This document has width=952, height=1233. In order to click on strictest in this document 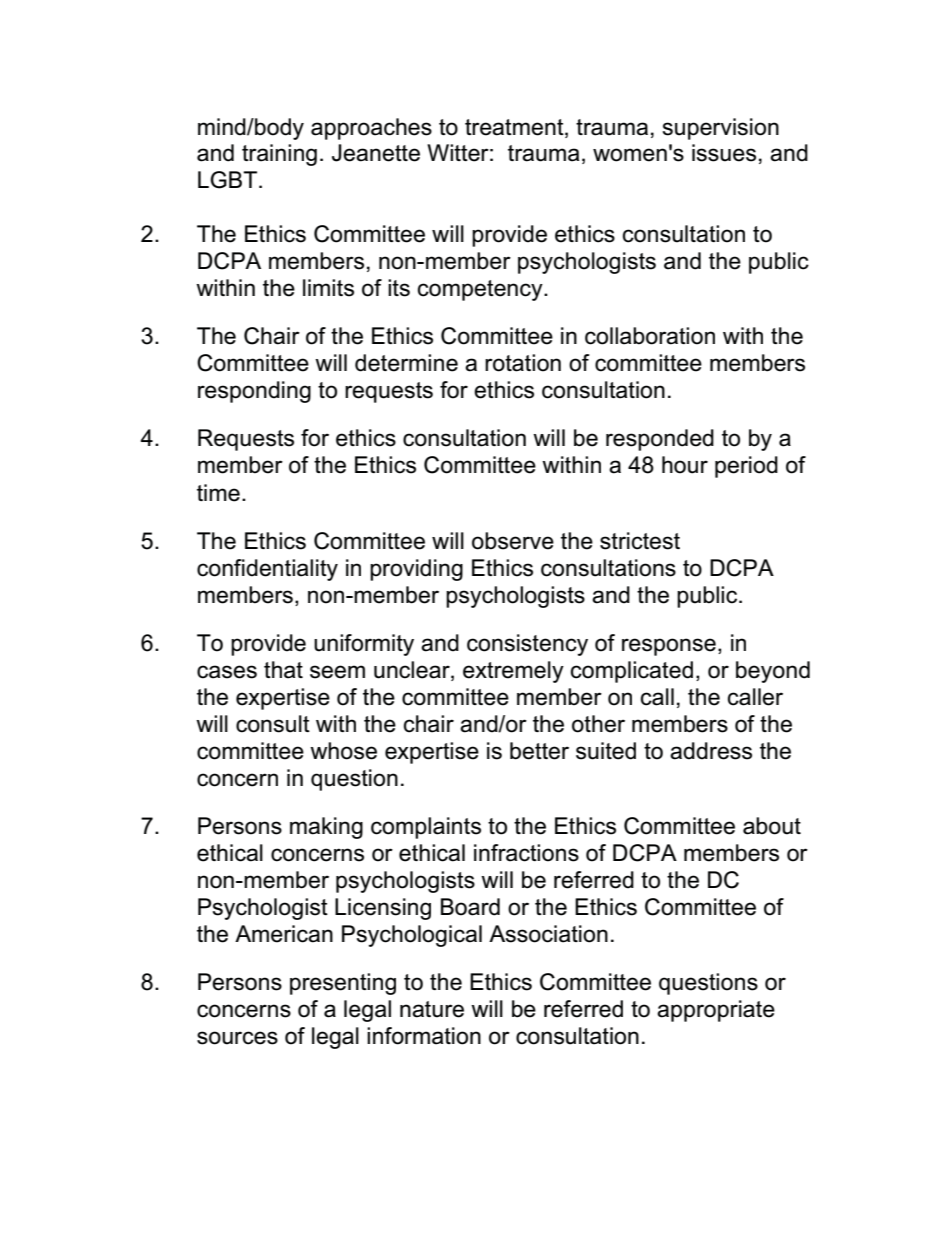, I will do `click(640, 541)`.
